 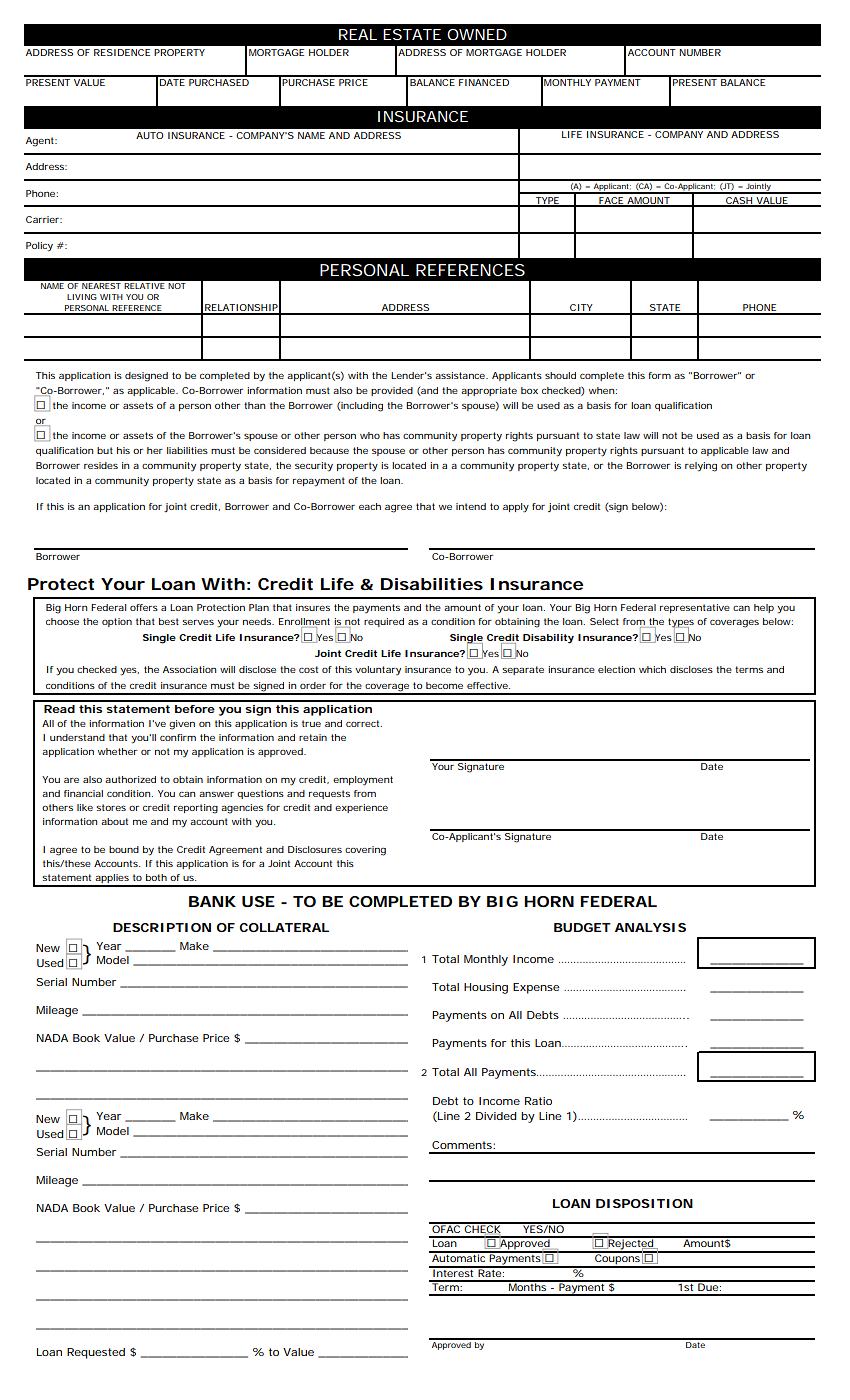 I want to click on Requested, so click(x=96, y=1353).
